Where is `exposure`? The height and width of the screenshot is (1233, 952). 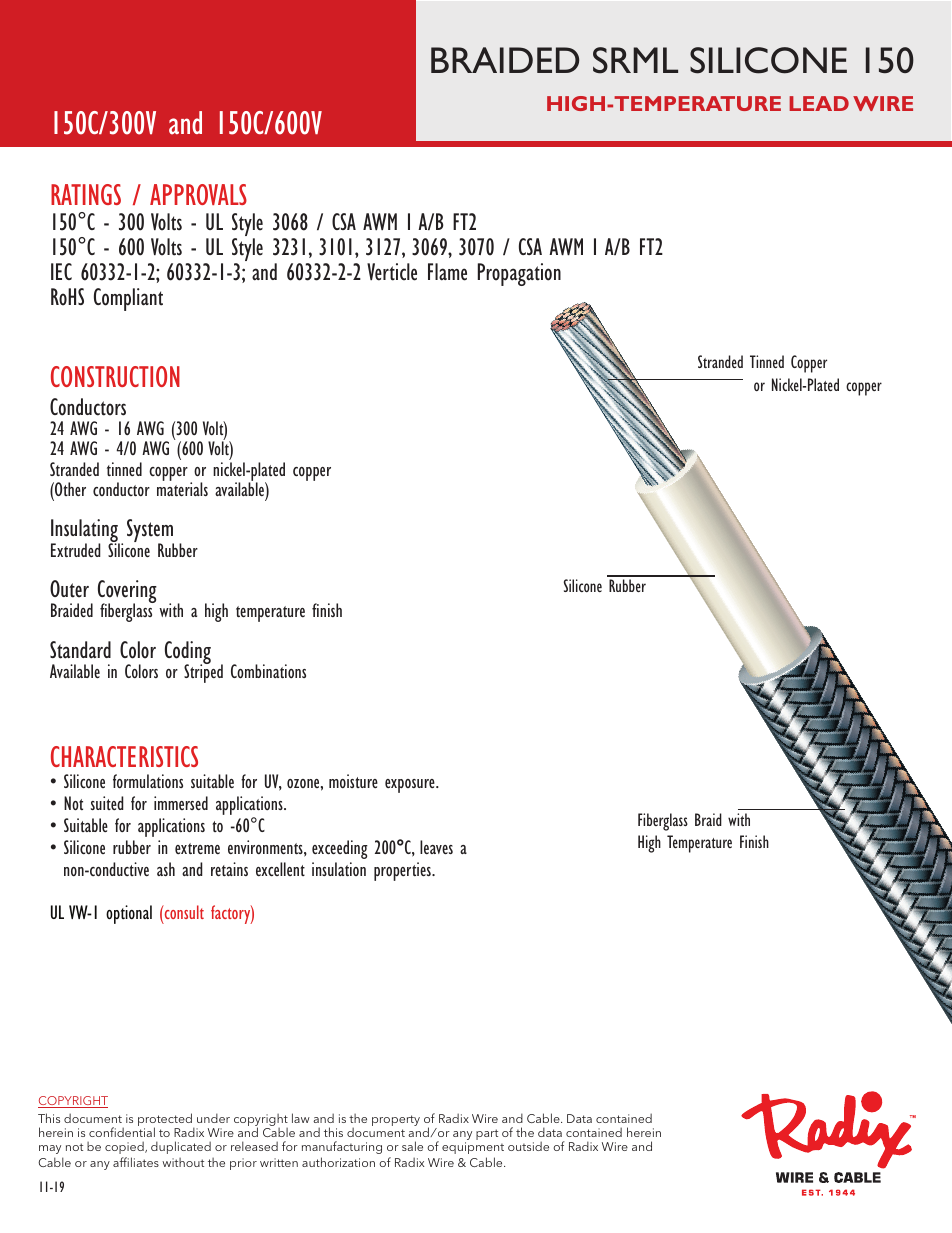
exposure is located at coordinates (411, 786).
